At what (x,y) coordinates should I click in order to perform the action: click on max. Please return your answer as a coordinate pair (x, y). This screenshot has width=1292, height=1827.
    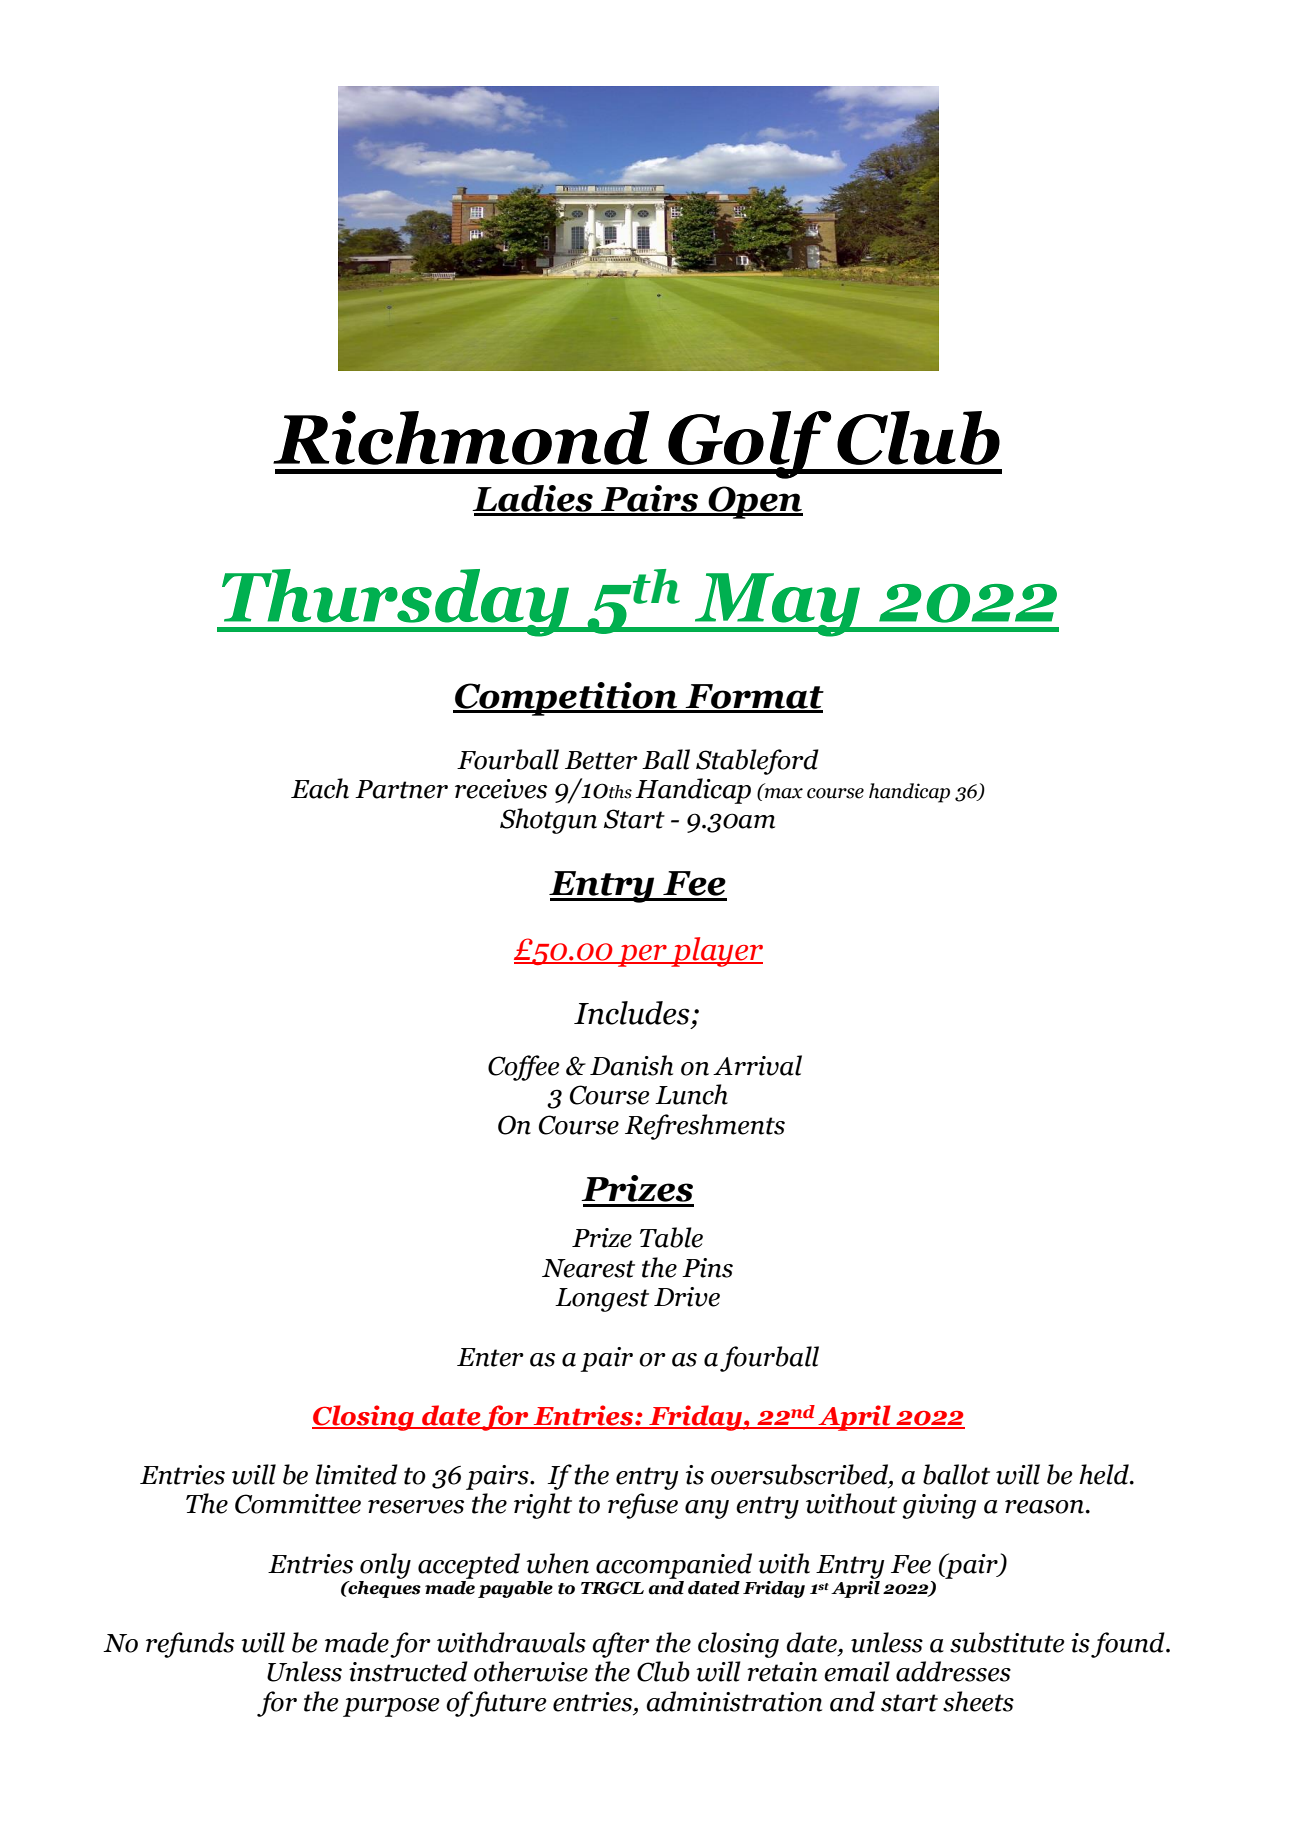
    Looking at the image, I should click on (784, 793).
